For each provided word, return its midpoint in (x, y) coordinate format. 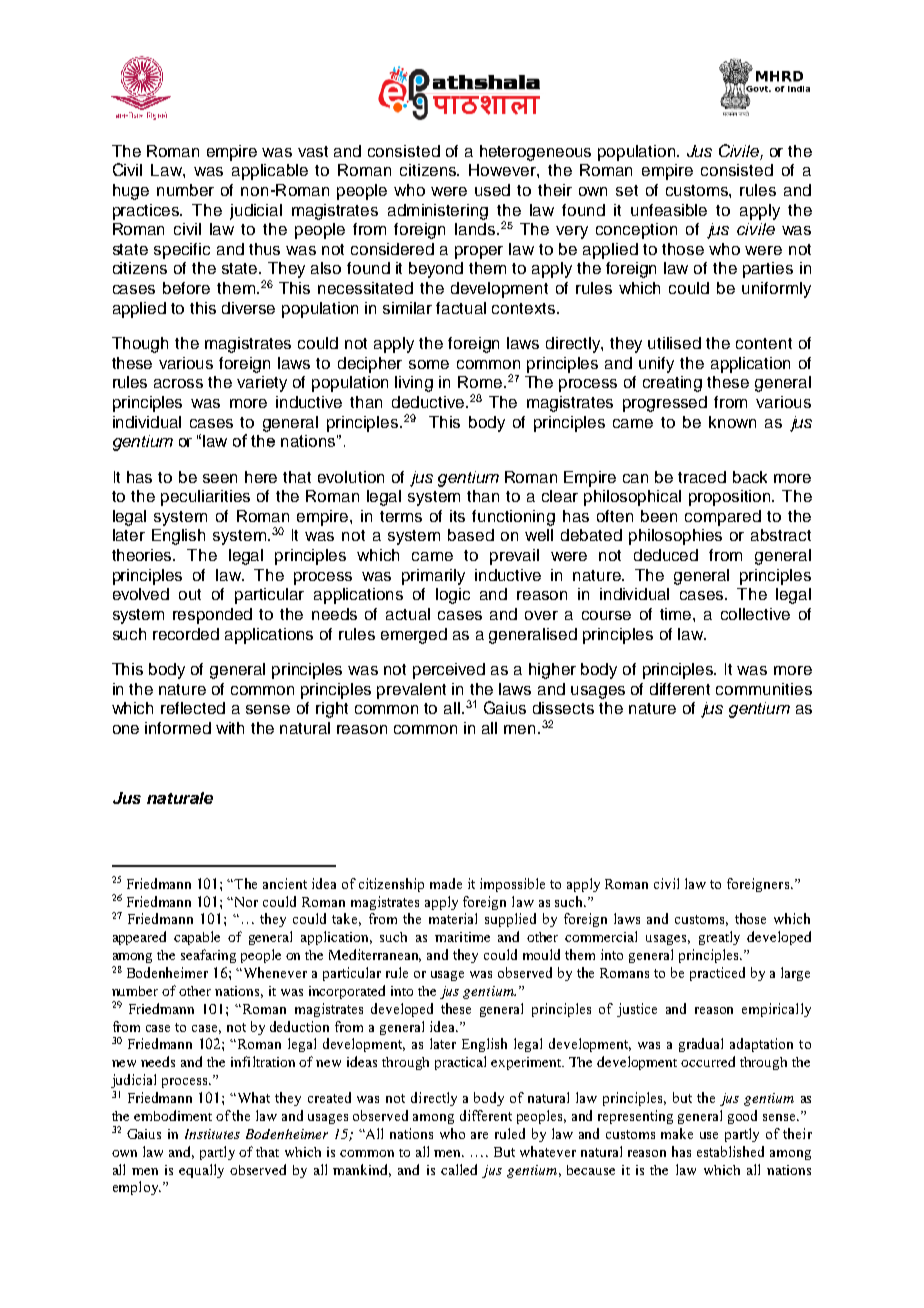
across (178, 383)
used (492, 190)
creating (672, 384)
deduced (666, 555)
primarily (433, 577)
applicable (270, 172)
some (429, 364)
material (453, 918)
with (230, 728)
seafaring (208, 956)
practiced (717, 974)
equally (201, 1171)
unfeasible (669, 210)
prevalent (411, 691)
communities (764, 689)
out (190, 594)
